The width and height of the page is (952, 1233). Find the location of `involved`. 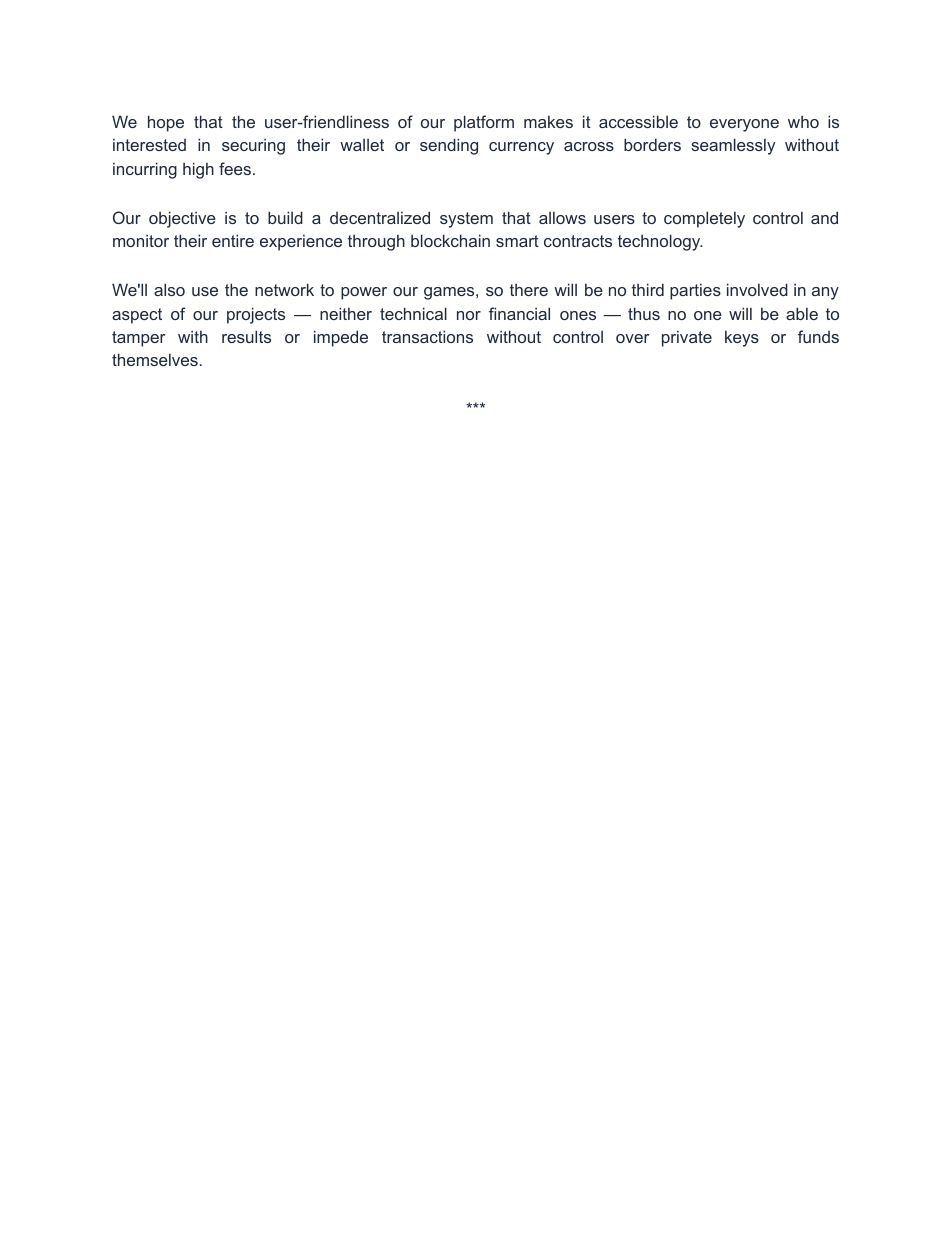

involved is located at coordinates (757, 289).
